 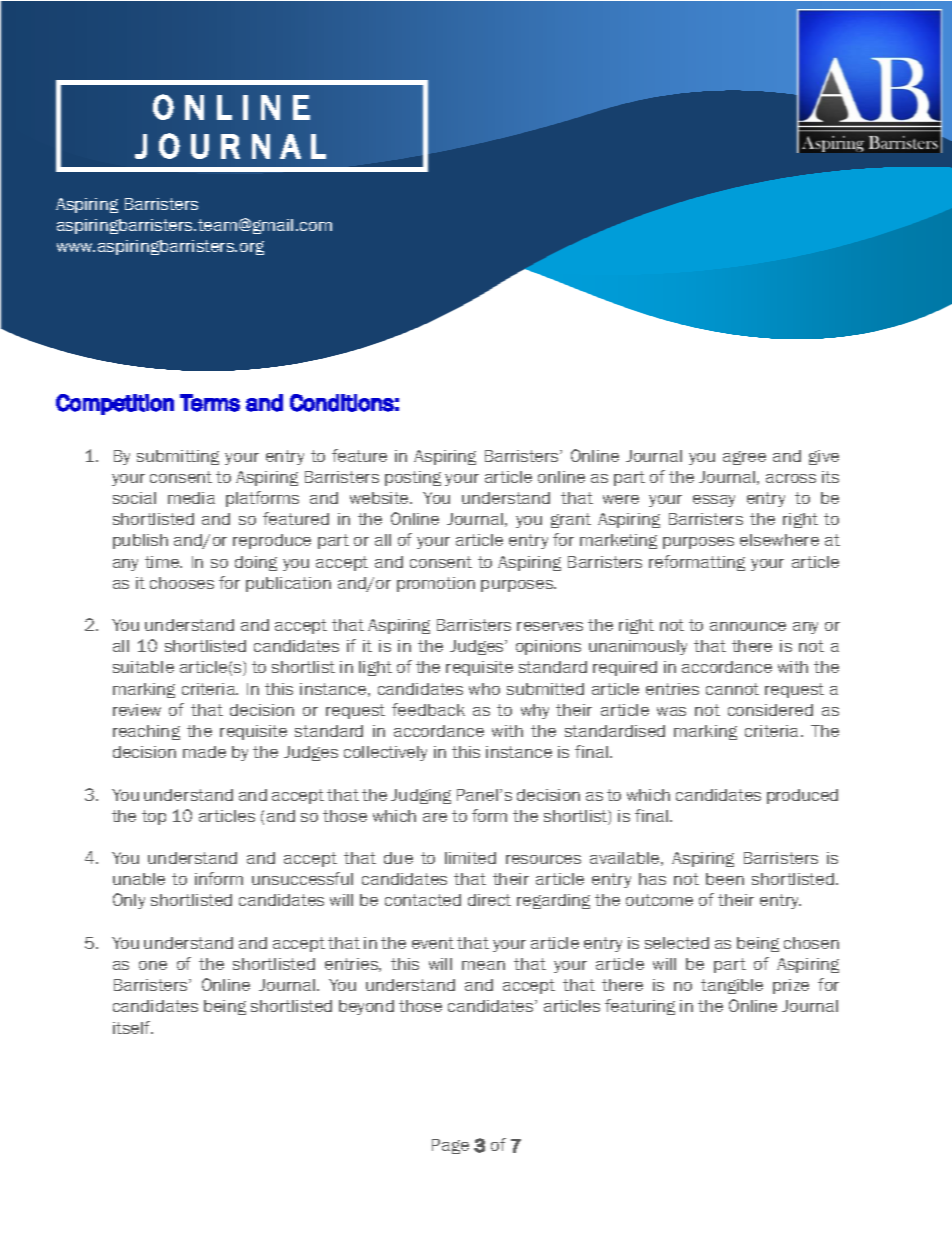 I want to click on Terms, so click(x=210, y=403).
